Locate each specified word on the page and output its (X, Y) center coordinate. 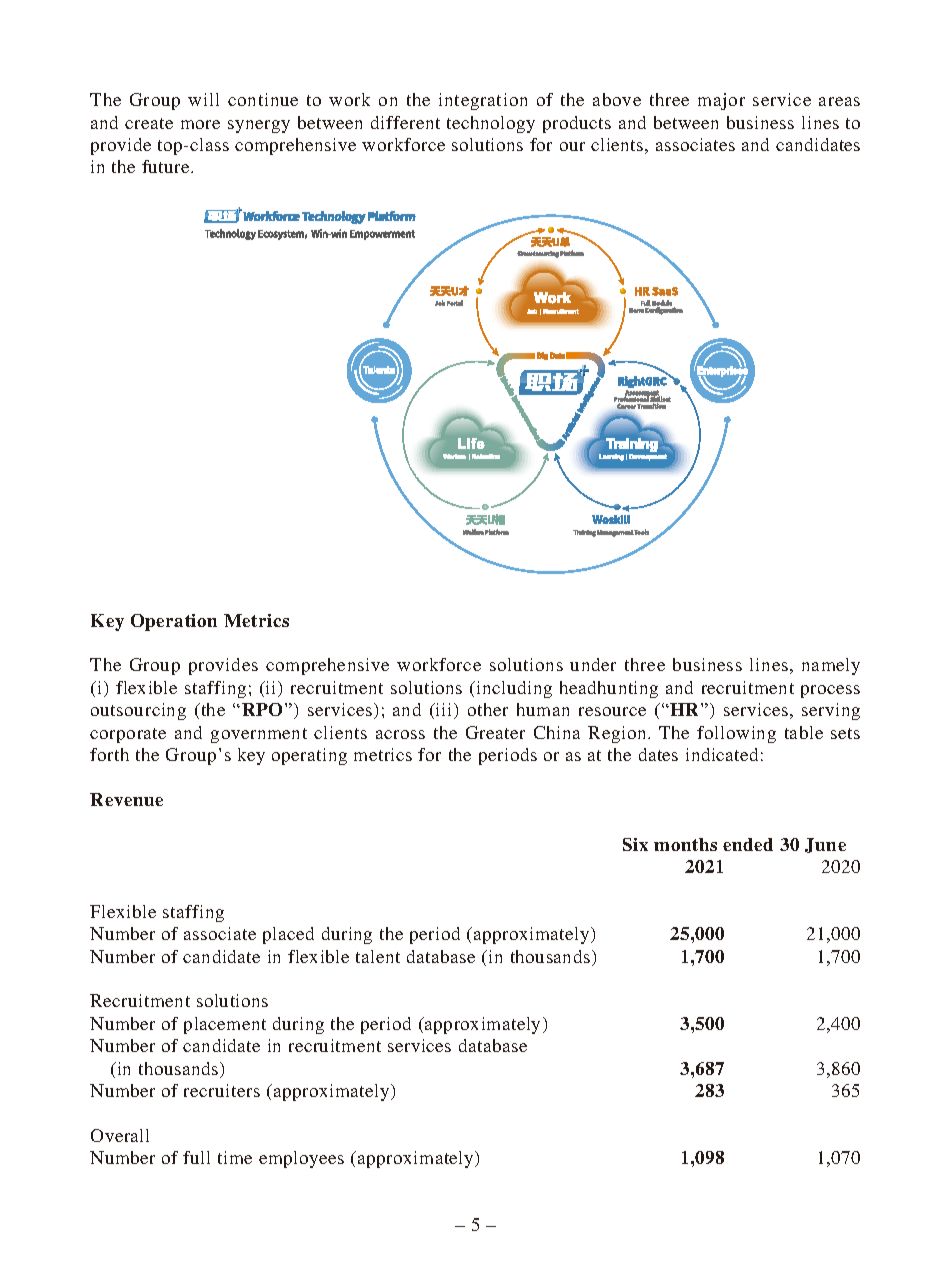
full (196, 1157)
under (593, 664)
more (200, 124)
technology (491, 124)
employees (301, 1159)
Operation (174, 622)
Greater (495, 732)
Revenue (126, 799)
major (721, 101)
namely (831, 666)
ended (748, 844)
